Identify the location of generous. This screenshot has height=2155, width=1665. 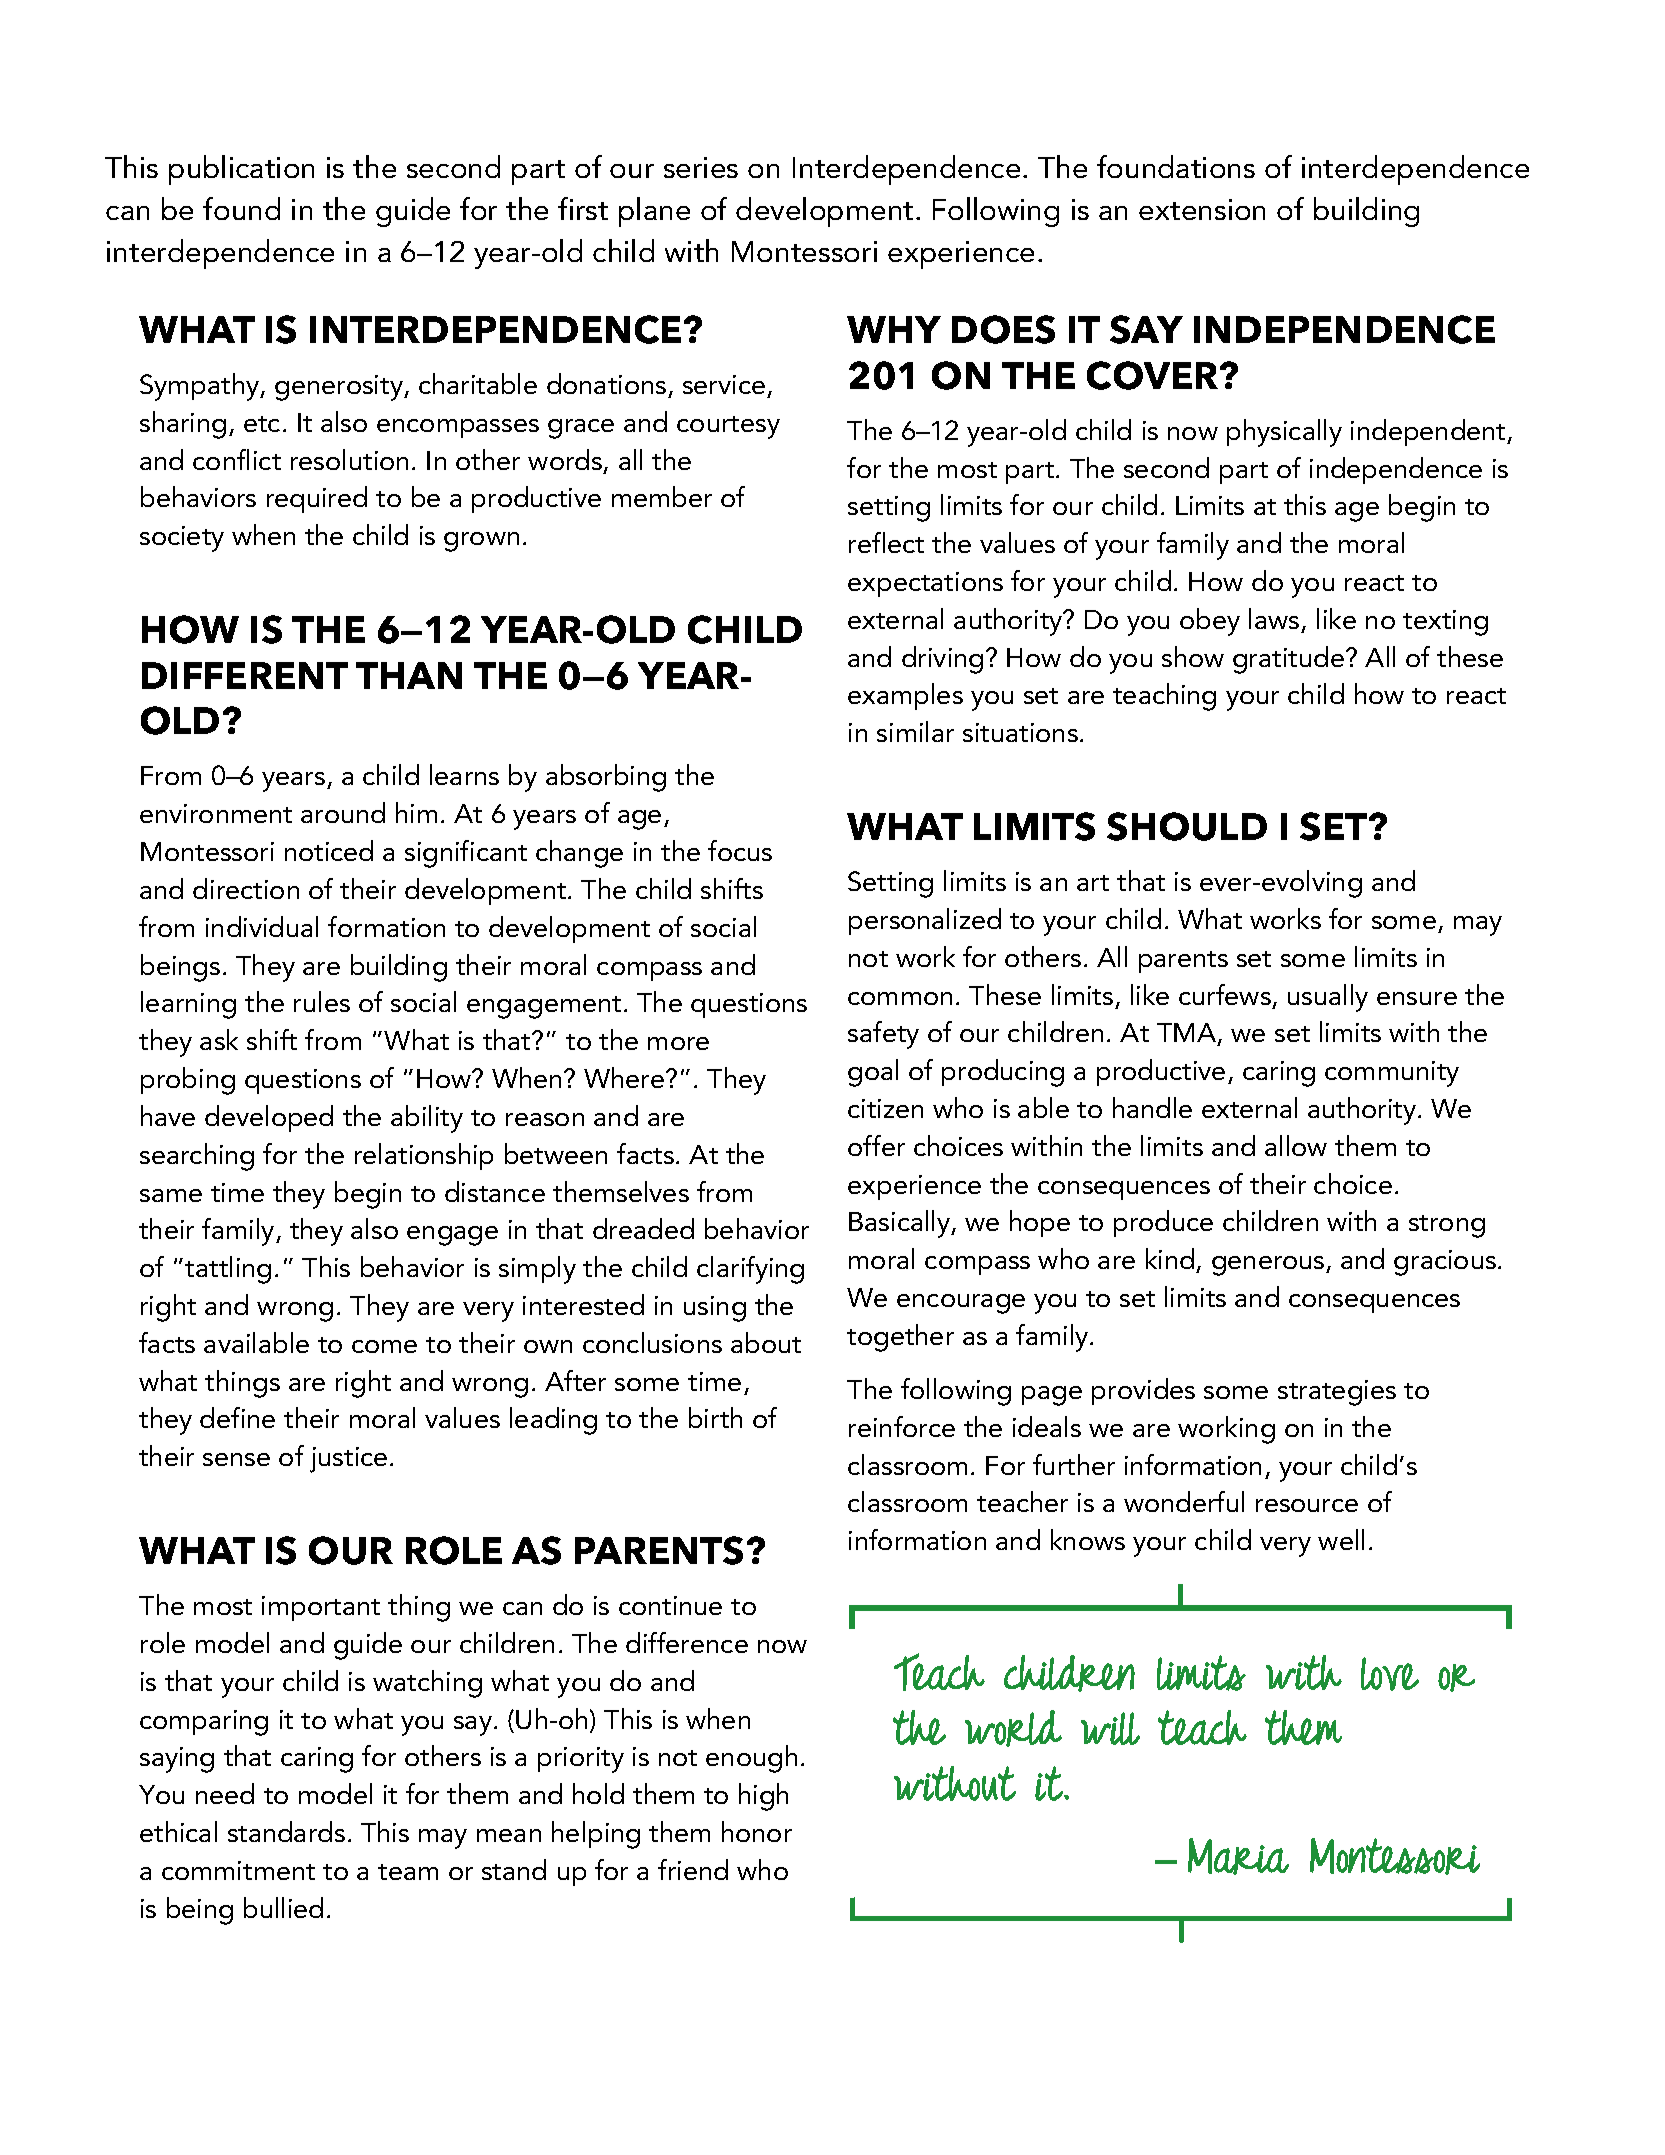
(1269, 1266).
